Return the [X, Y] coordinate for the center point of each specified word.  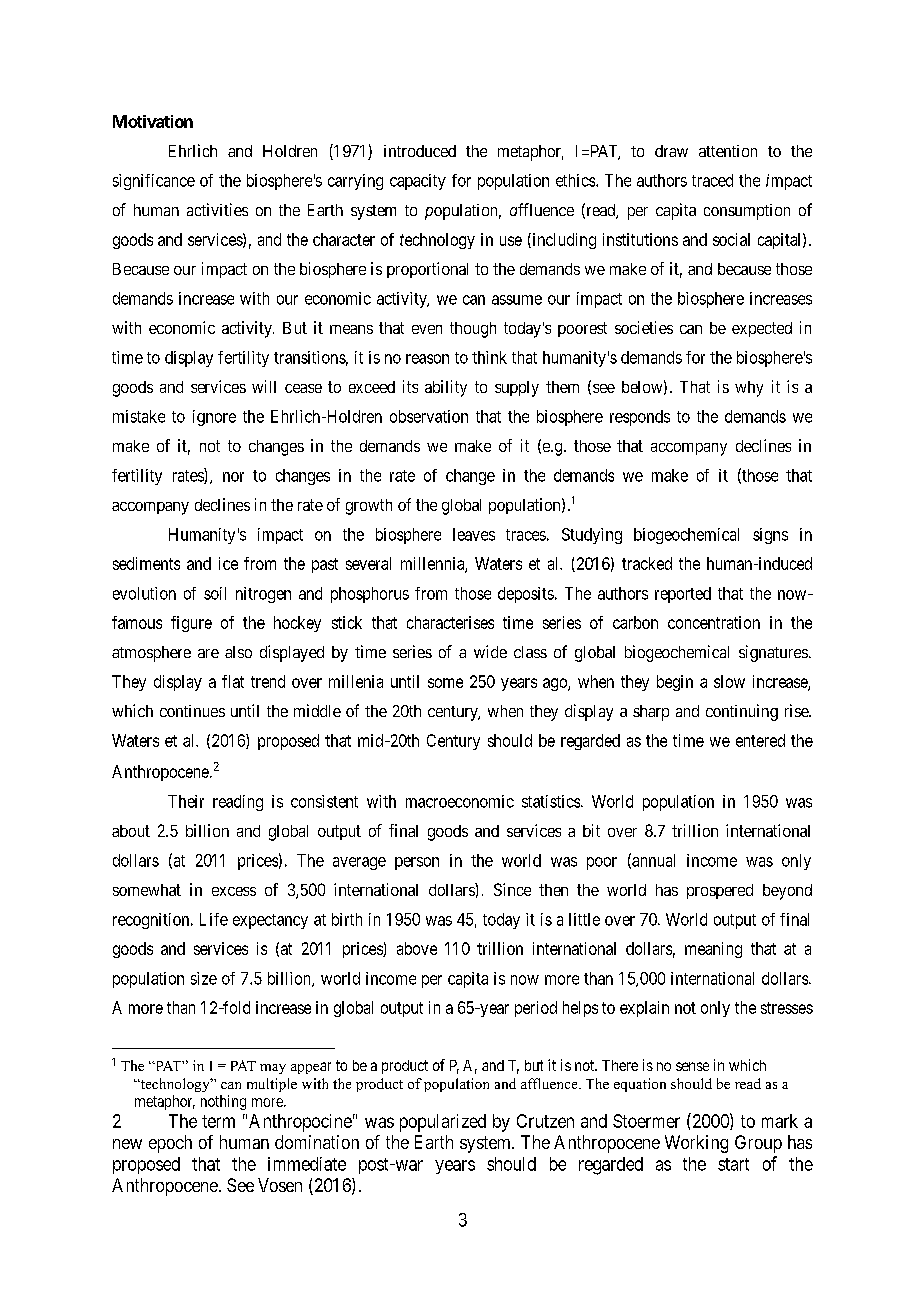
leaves [474, 534]
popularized [443, 1123]
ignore [214, 418]
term [218, 1121]
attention [728, 151]
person [417, 863]
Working [696, 1144]
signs [770, 536]
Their [186, 801]
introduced [420, 151]
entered [760, 740]
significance [154, 182]
